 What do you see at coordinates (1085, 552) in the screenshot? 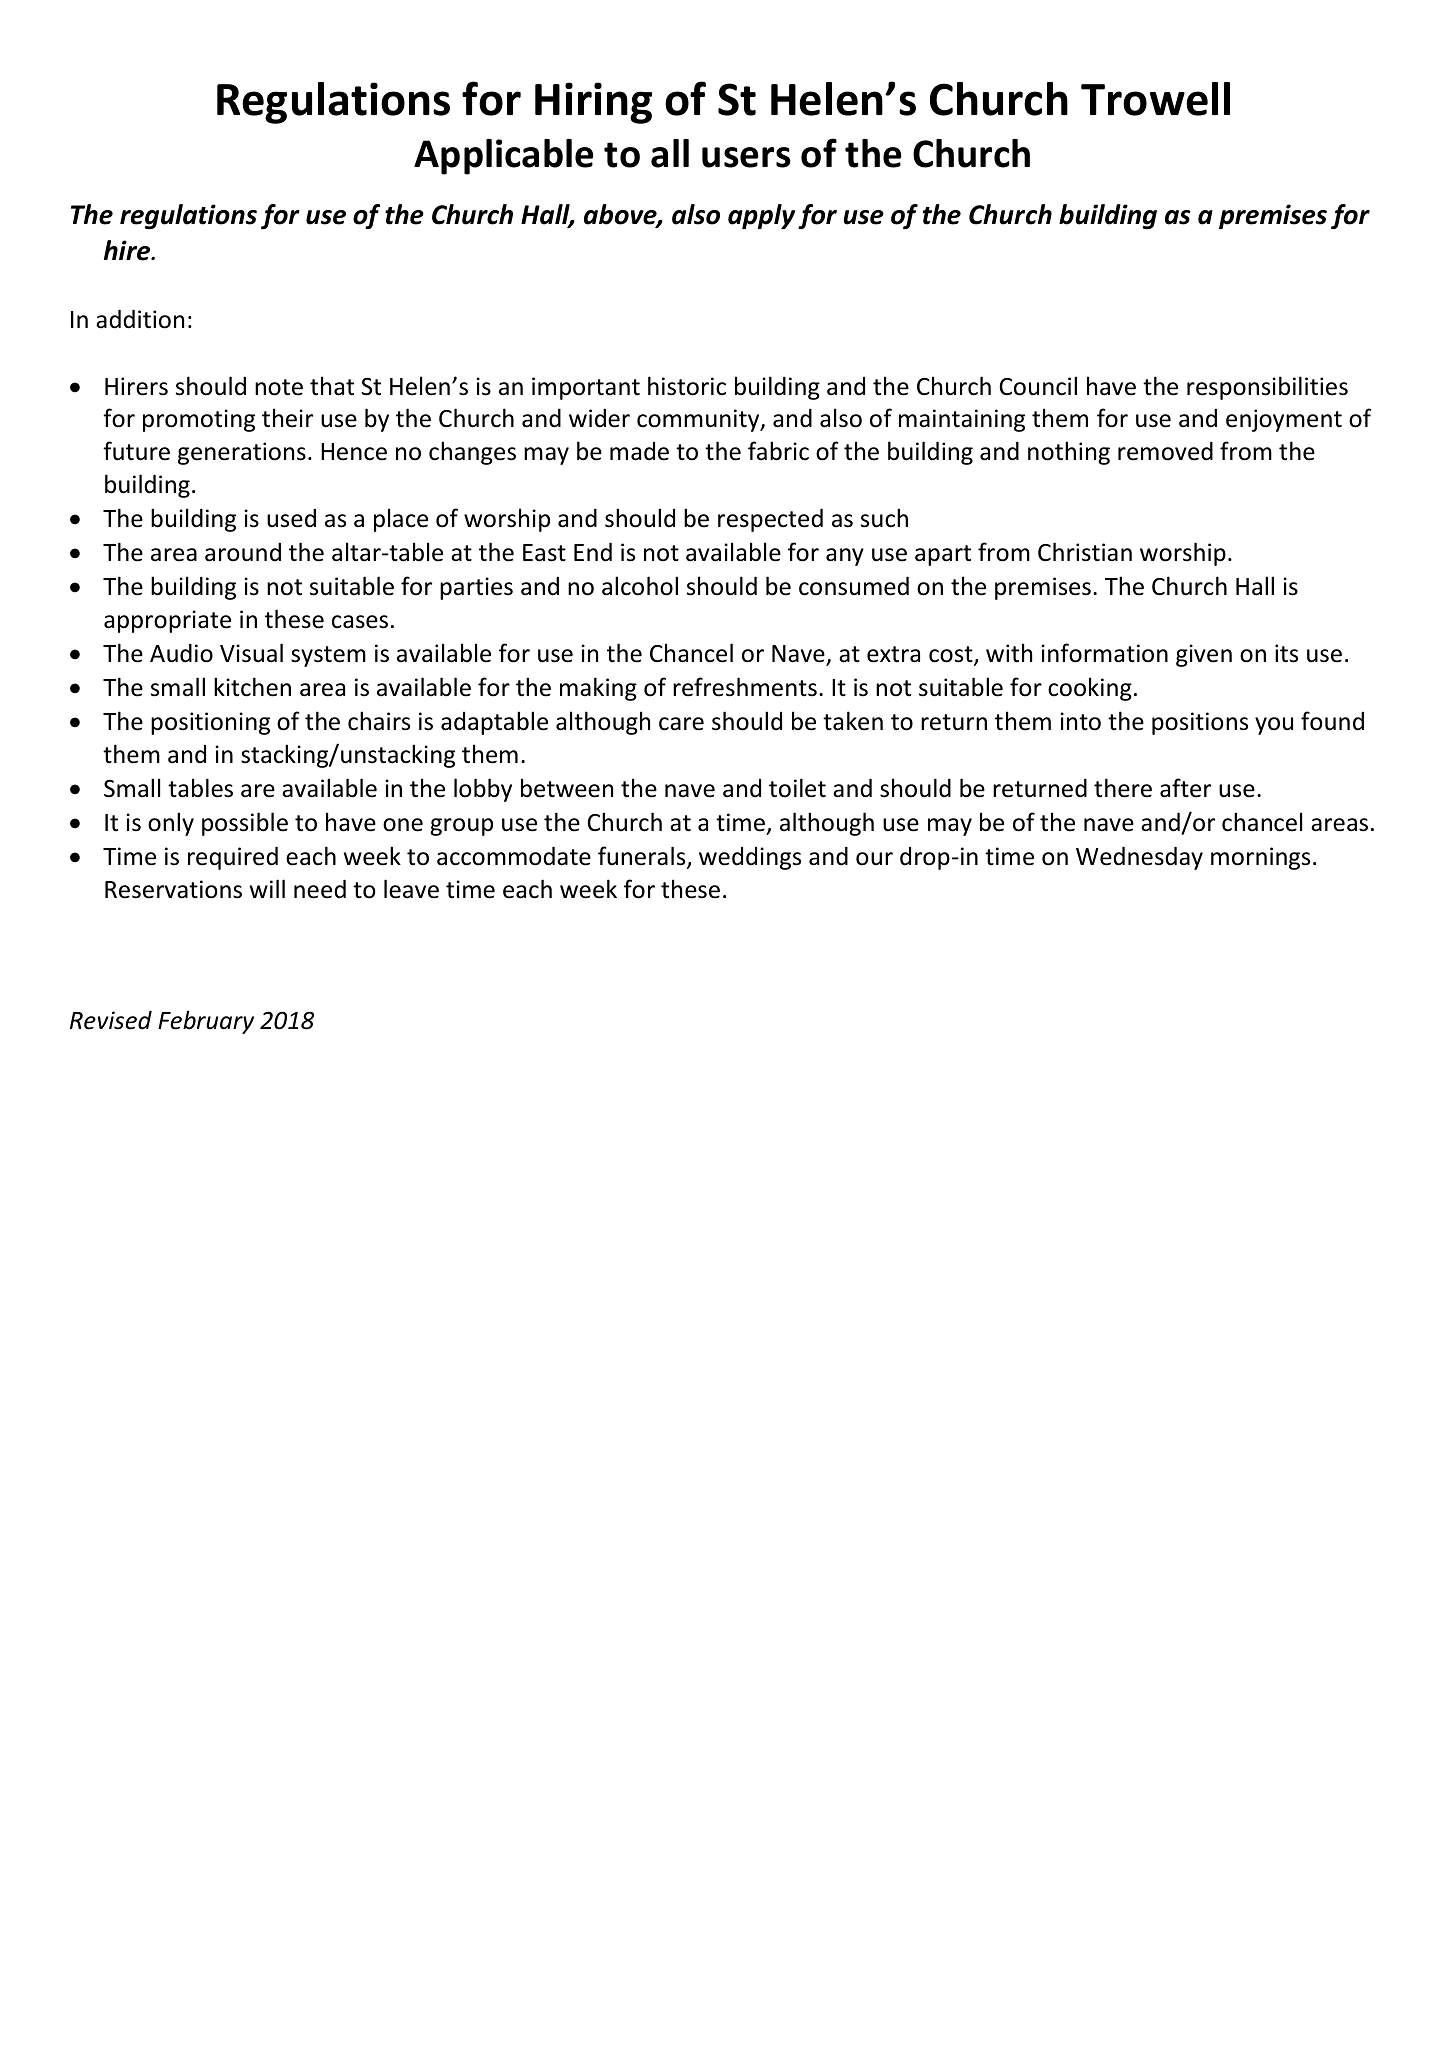
I see `Christian` at bounding box center [1085, 552].
